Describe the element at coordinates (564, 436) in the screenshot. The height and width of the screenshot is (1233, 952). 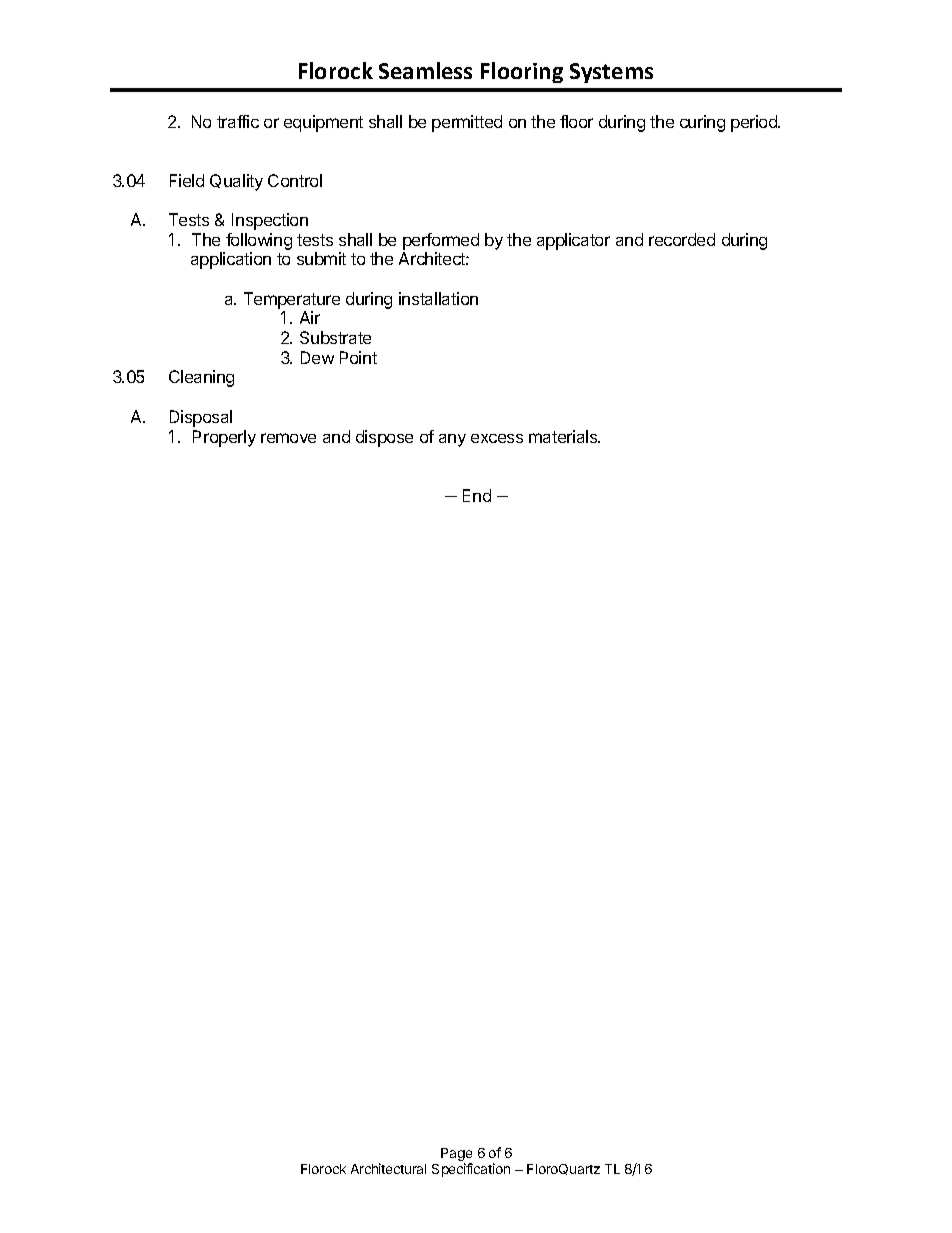
I see `materials` at that location.
